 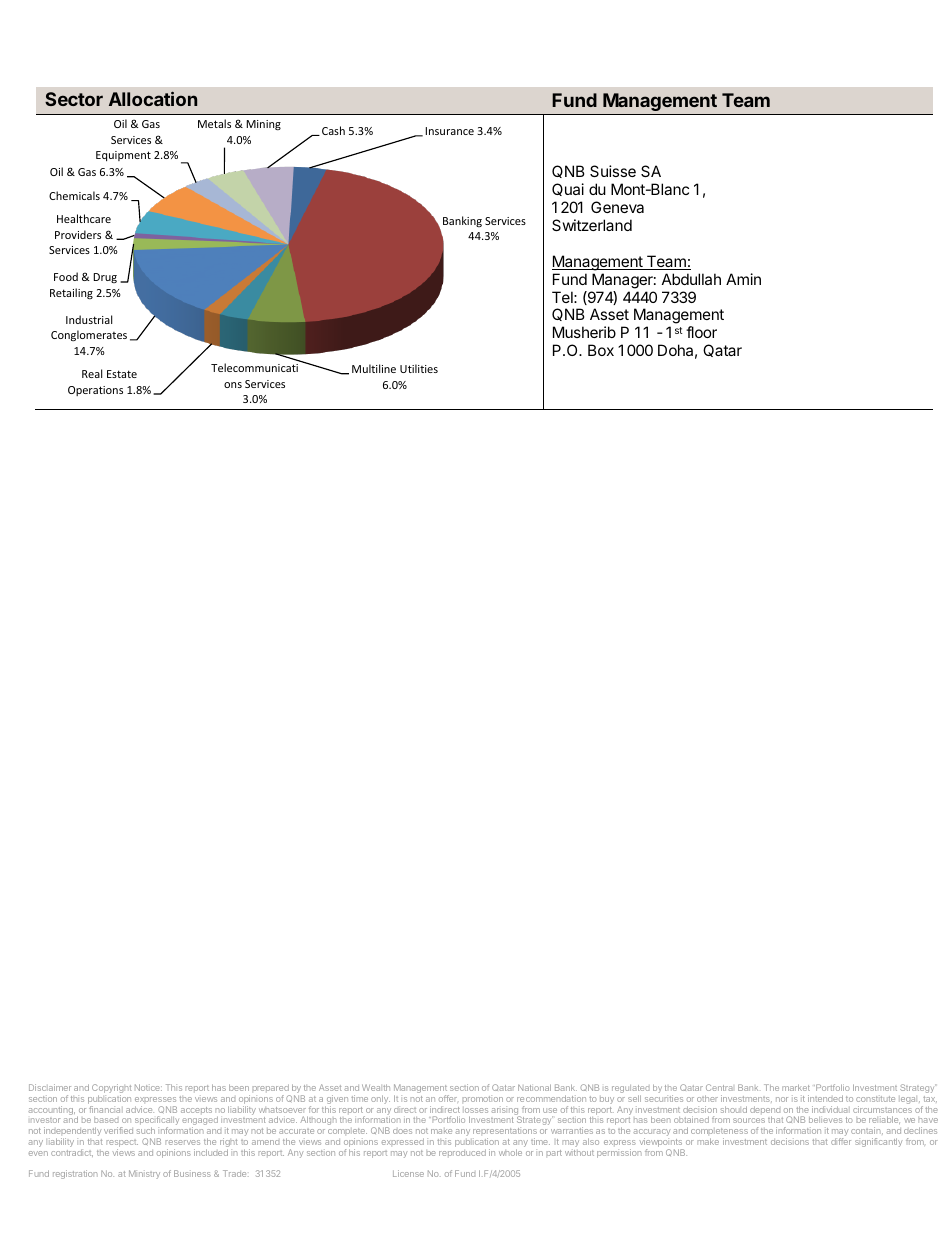 What do you see at coordinates (419, 368) in the screenshot?
I see `Utilities` at bounding box center [419, 368].
